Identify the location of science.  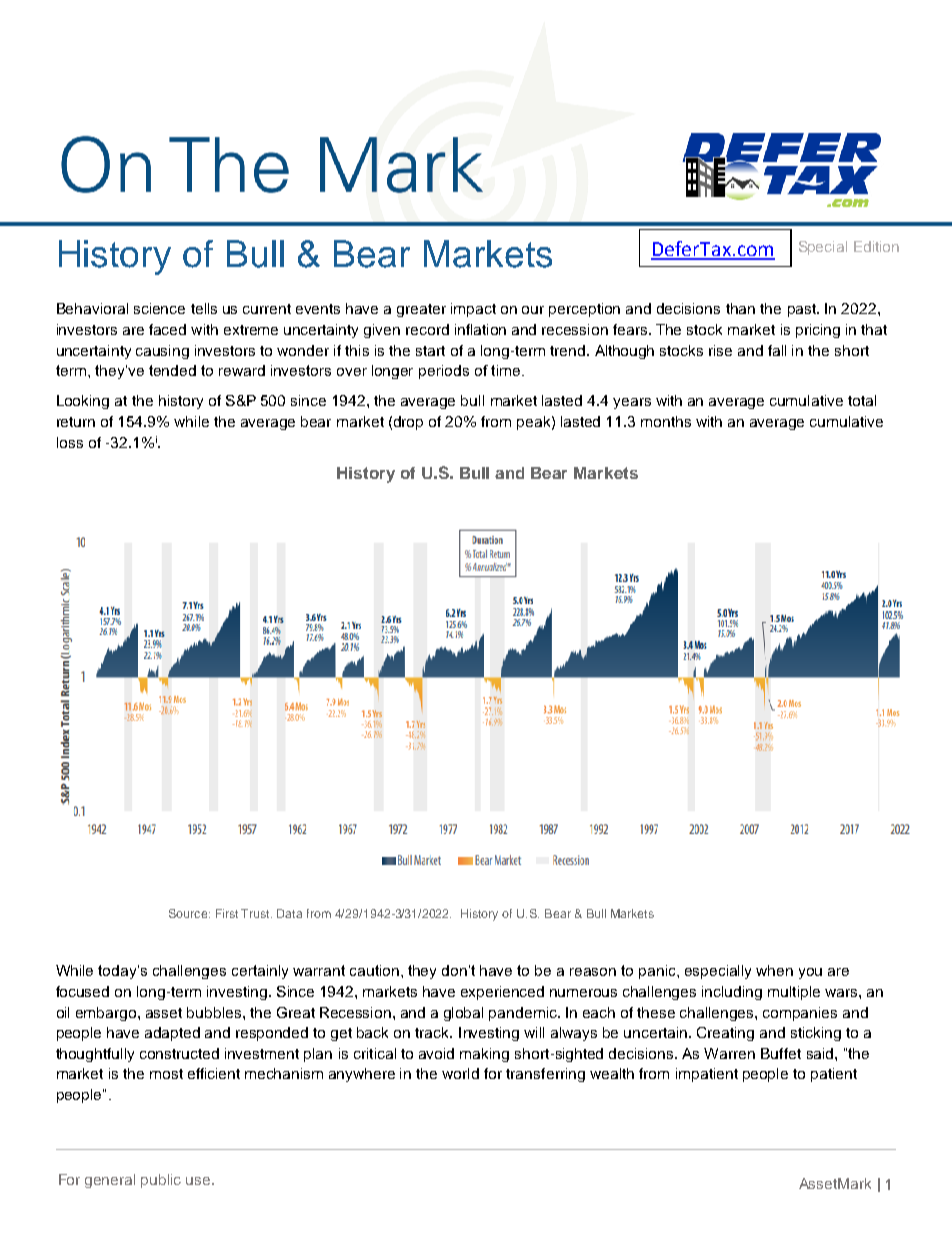
(159, 308).
